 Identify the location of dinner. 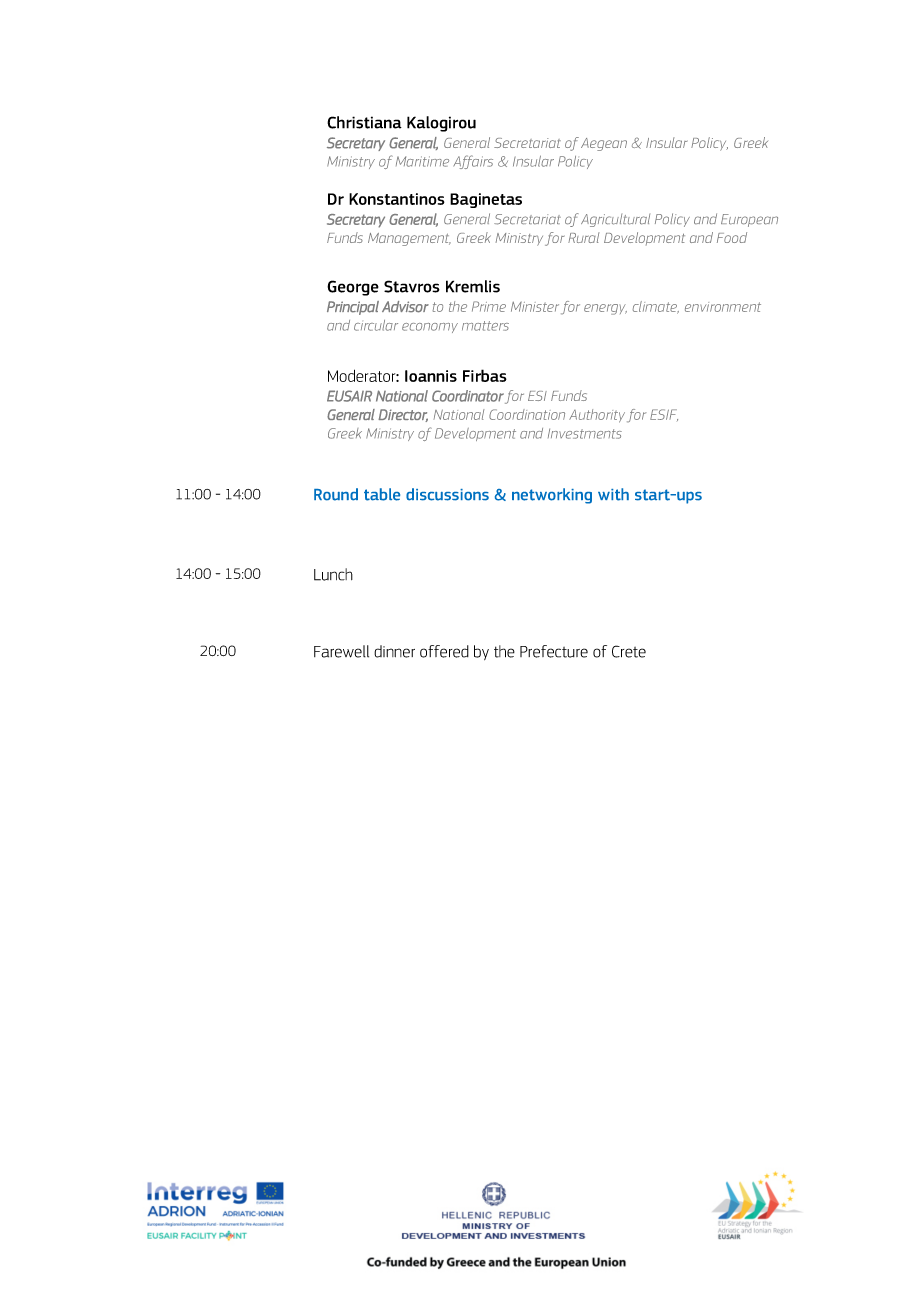
(394, 651).
